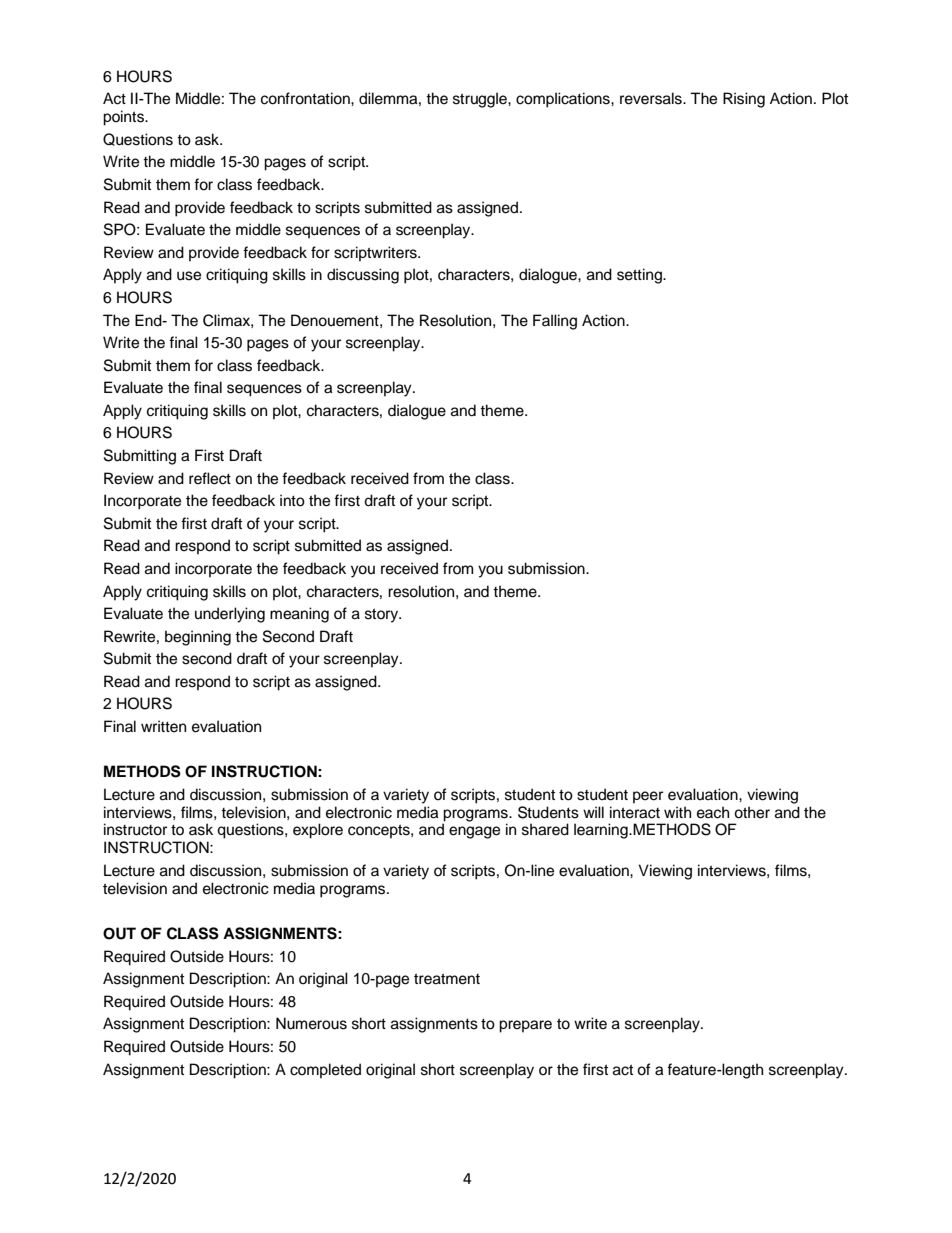 The height and width of the screenshot is (1233, 952). Describe the element at coordinates (292, 500) in the screenshot. I see `into` at that location.
